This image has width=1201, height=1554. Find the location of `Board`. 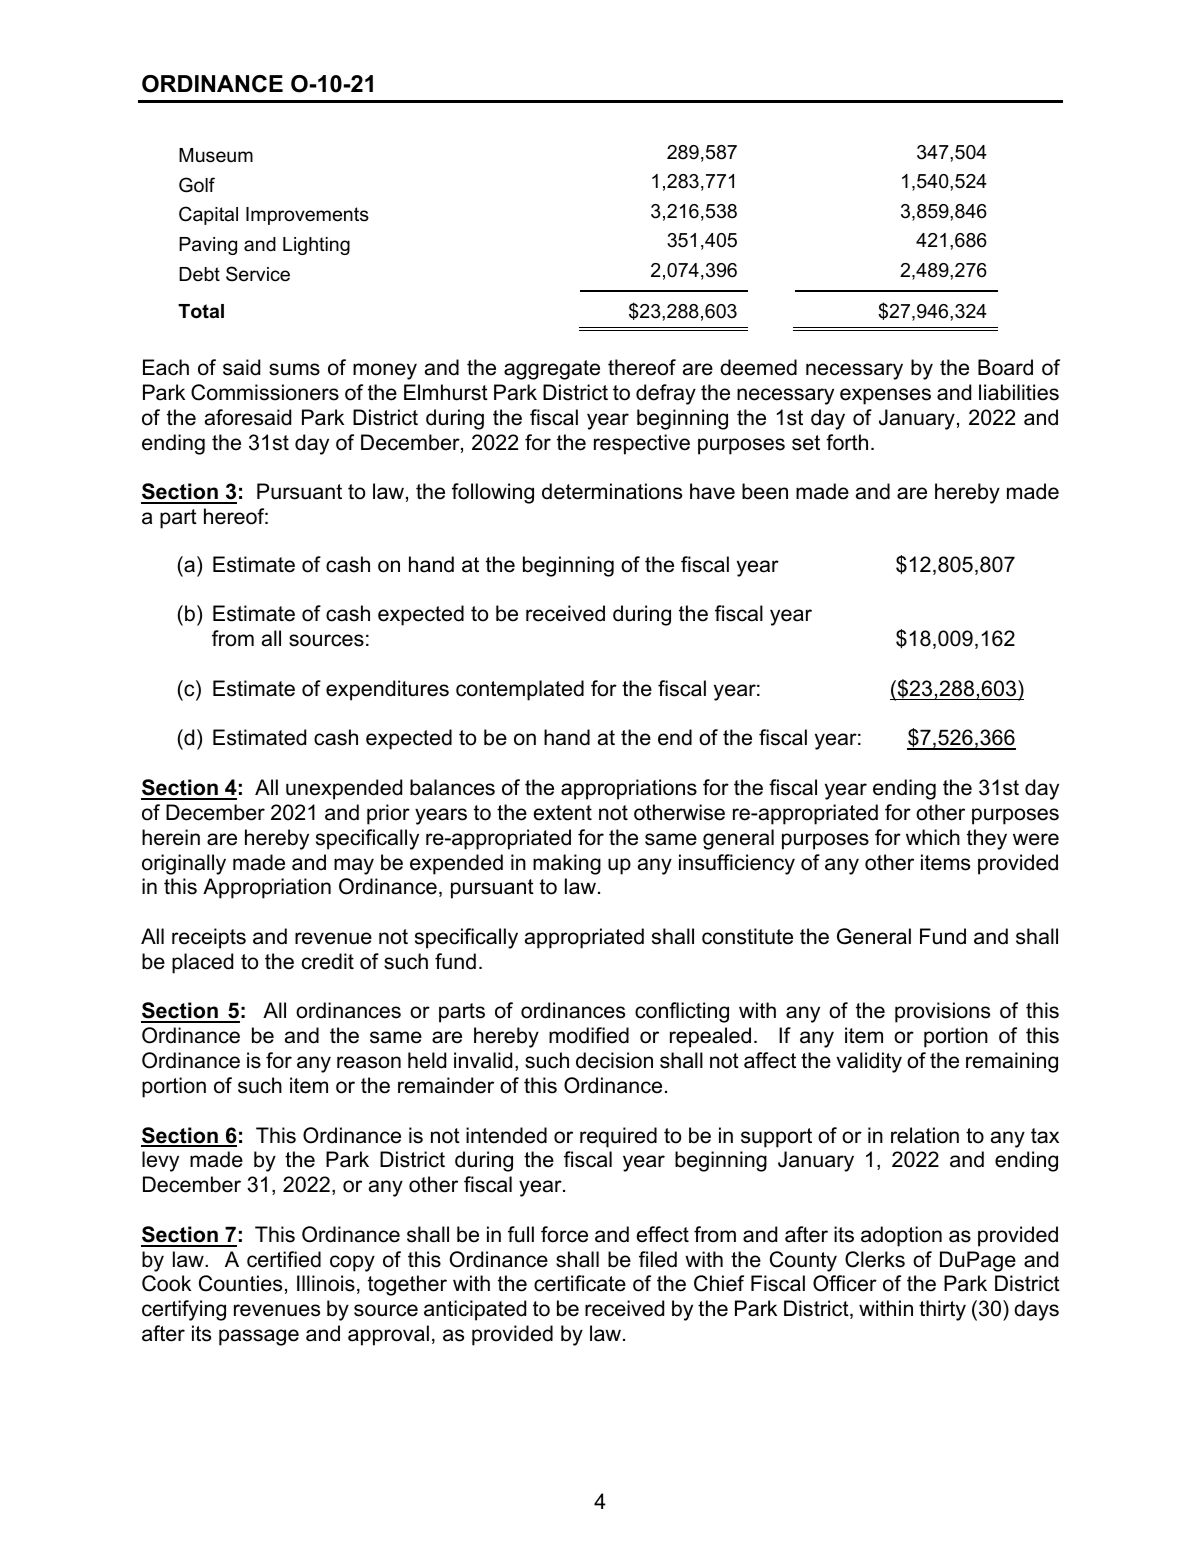

Board is located at coordinates (1005, 367).
